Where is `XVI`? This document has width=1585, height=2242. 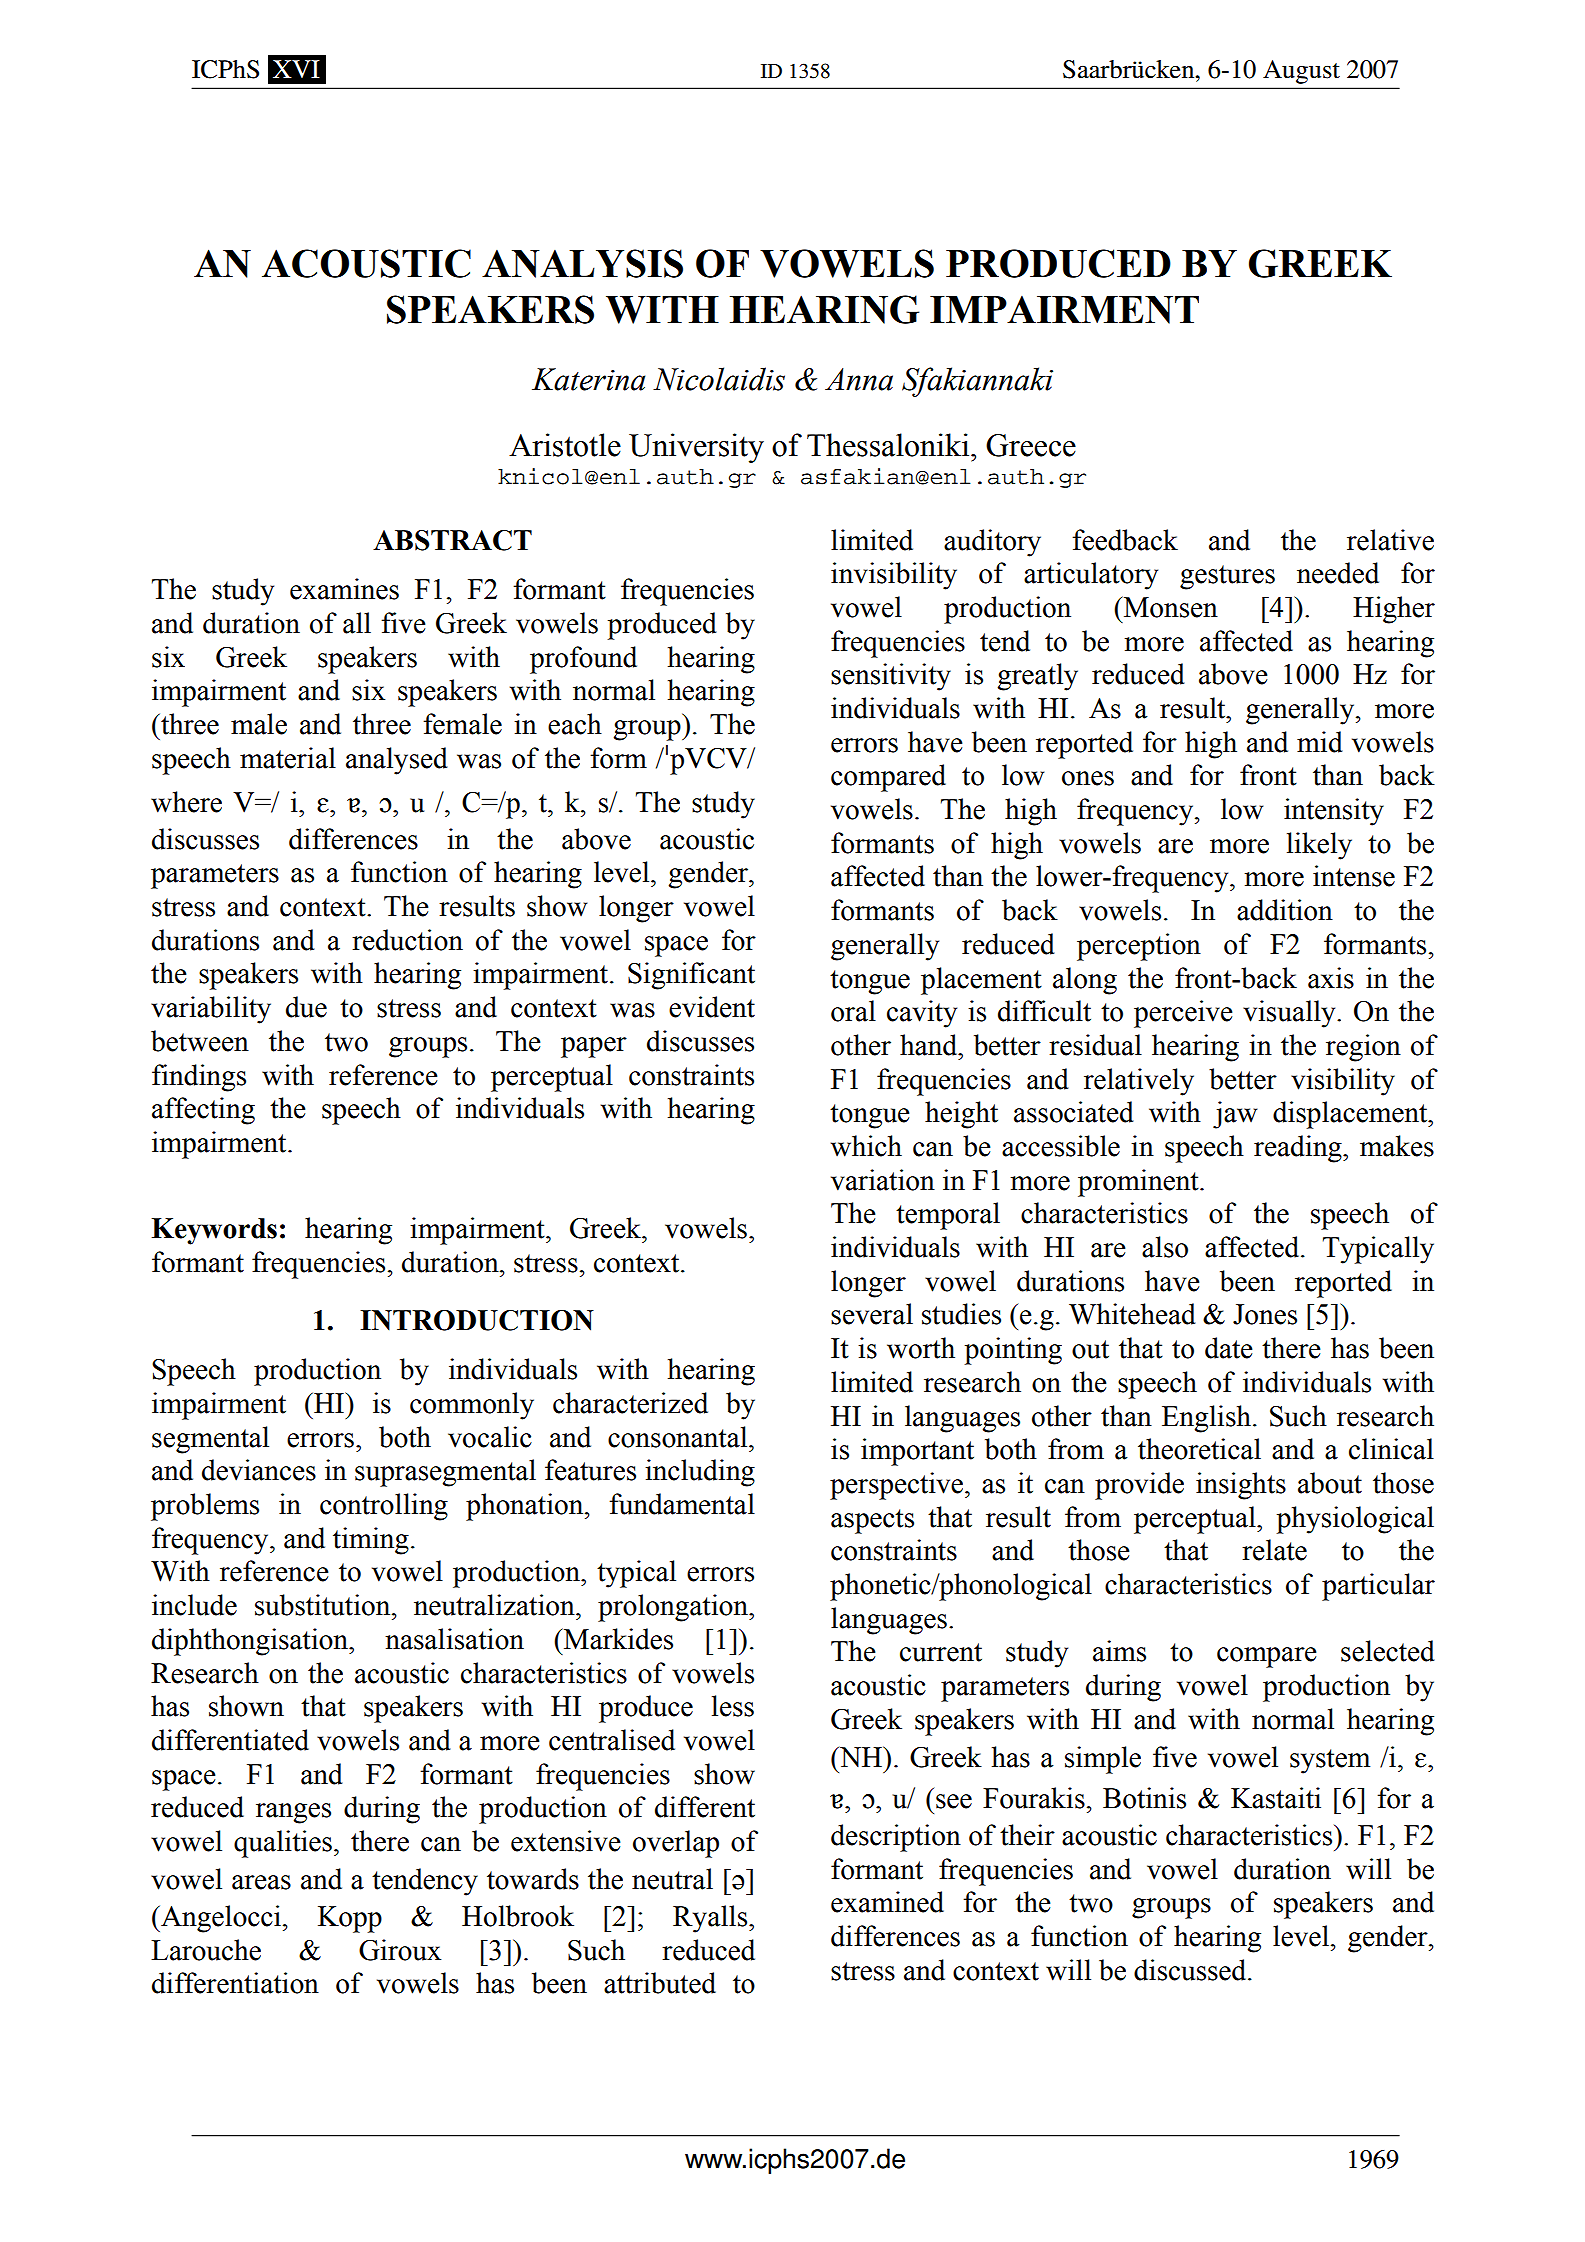 XVI is located at coordinates (296, 69).
